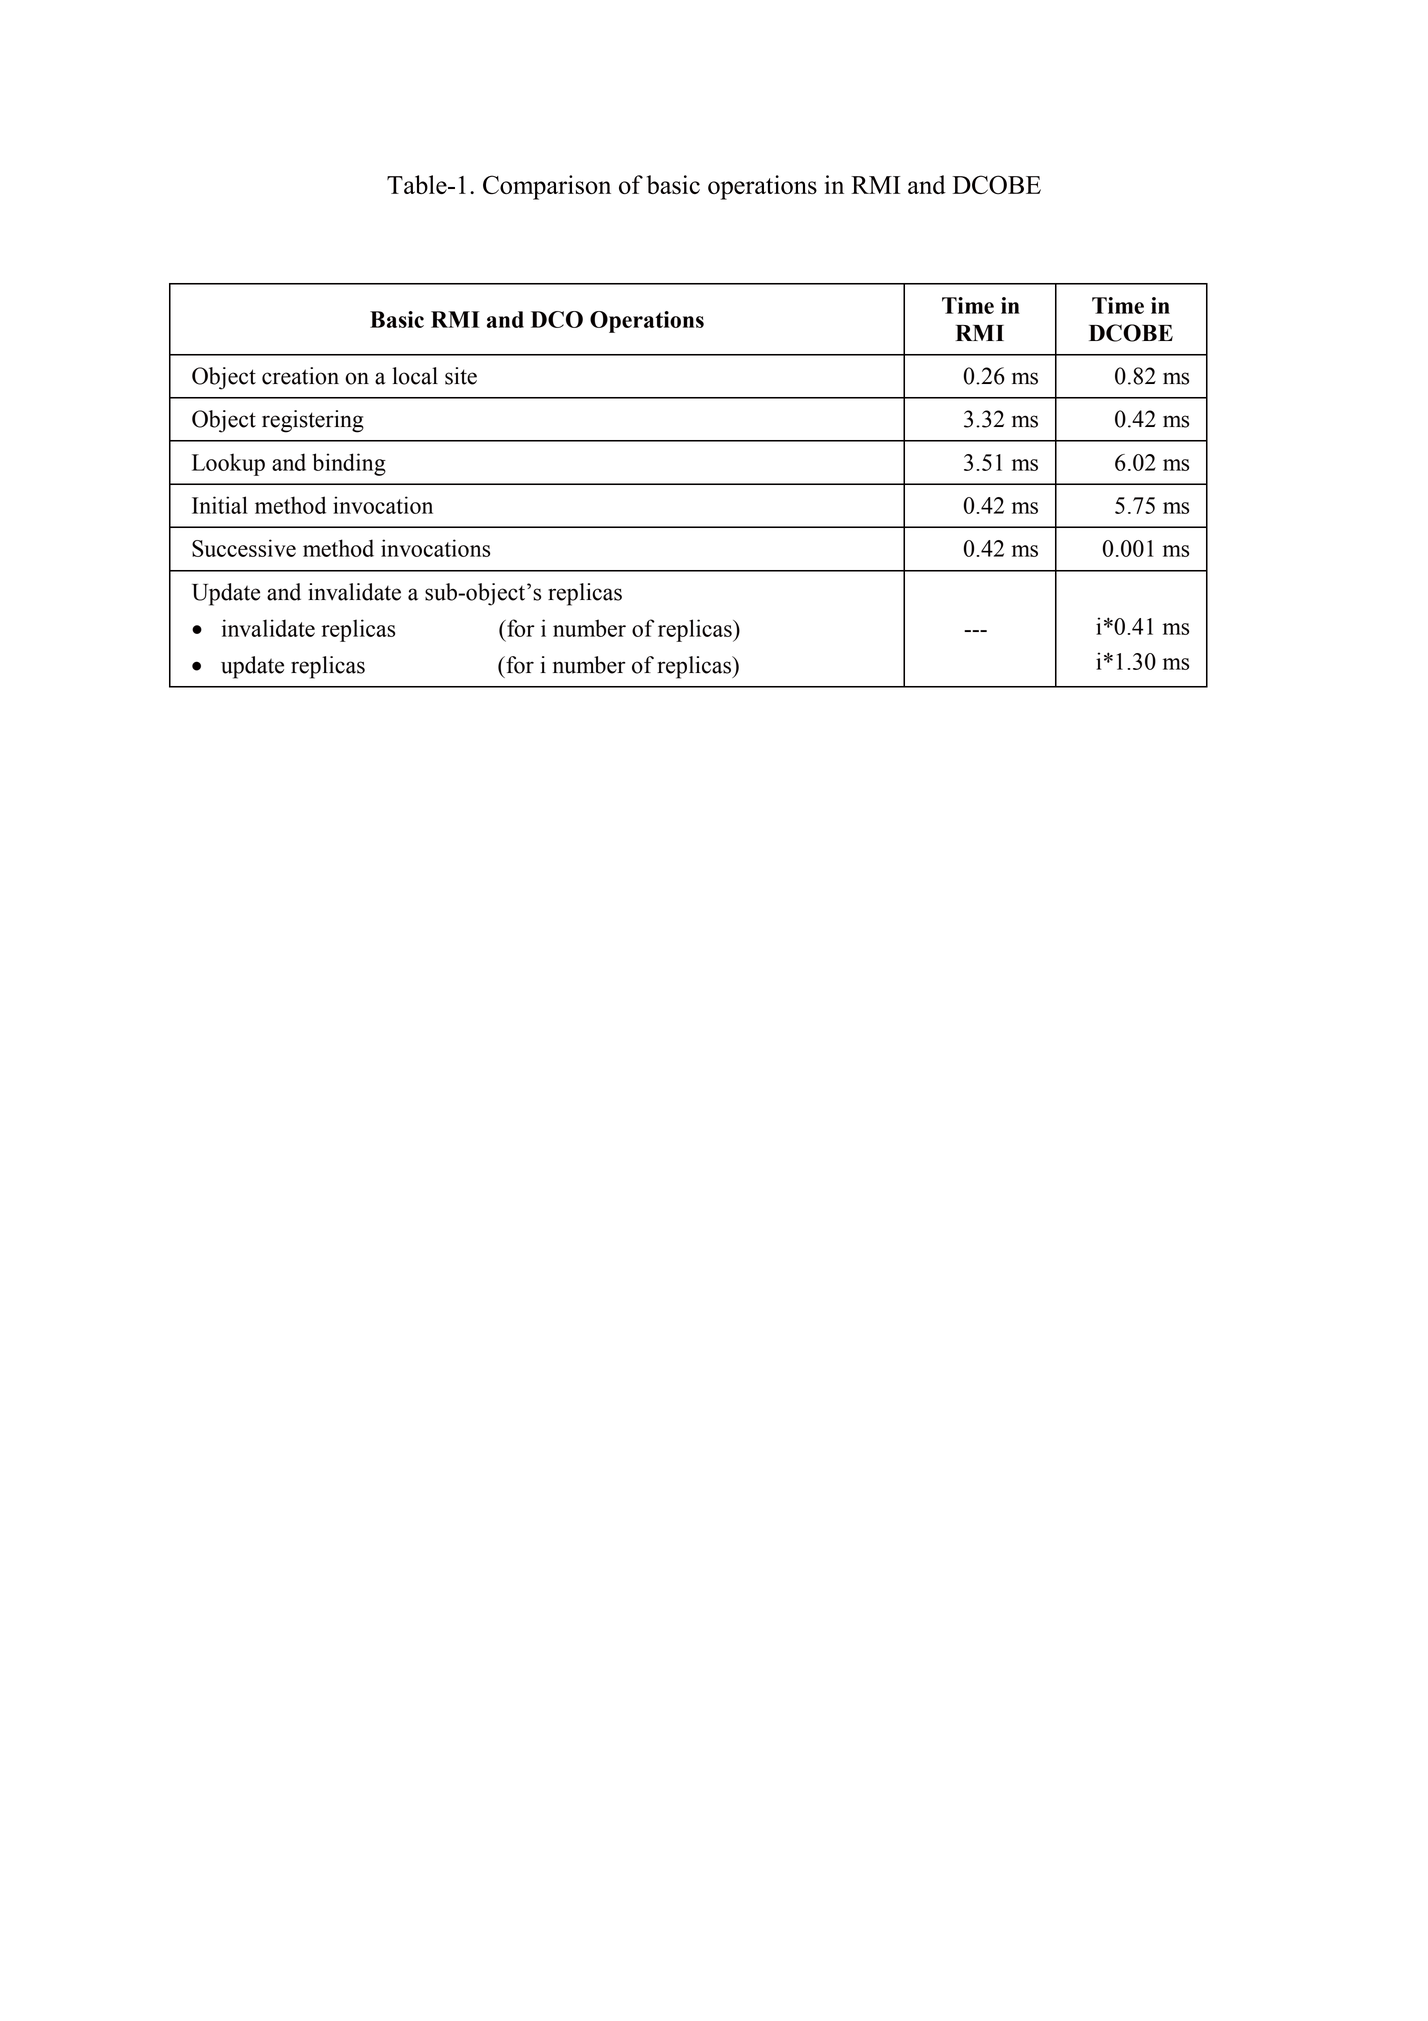  I want to click on Initial, so click(220, 505).
